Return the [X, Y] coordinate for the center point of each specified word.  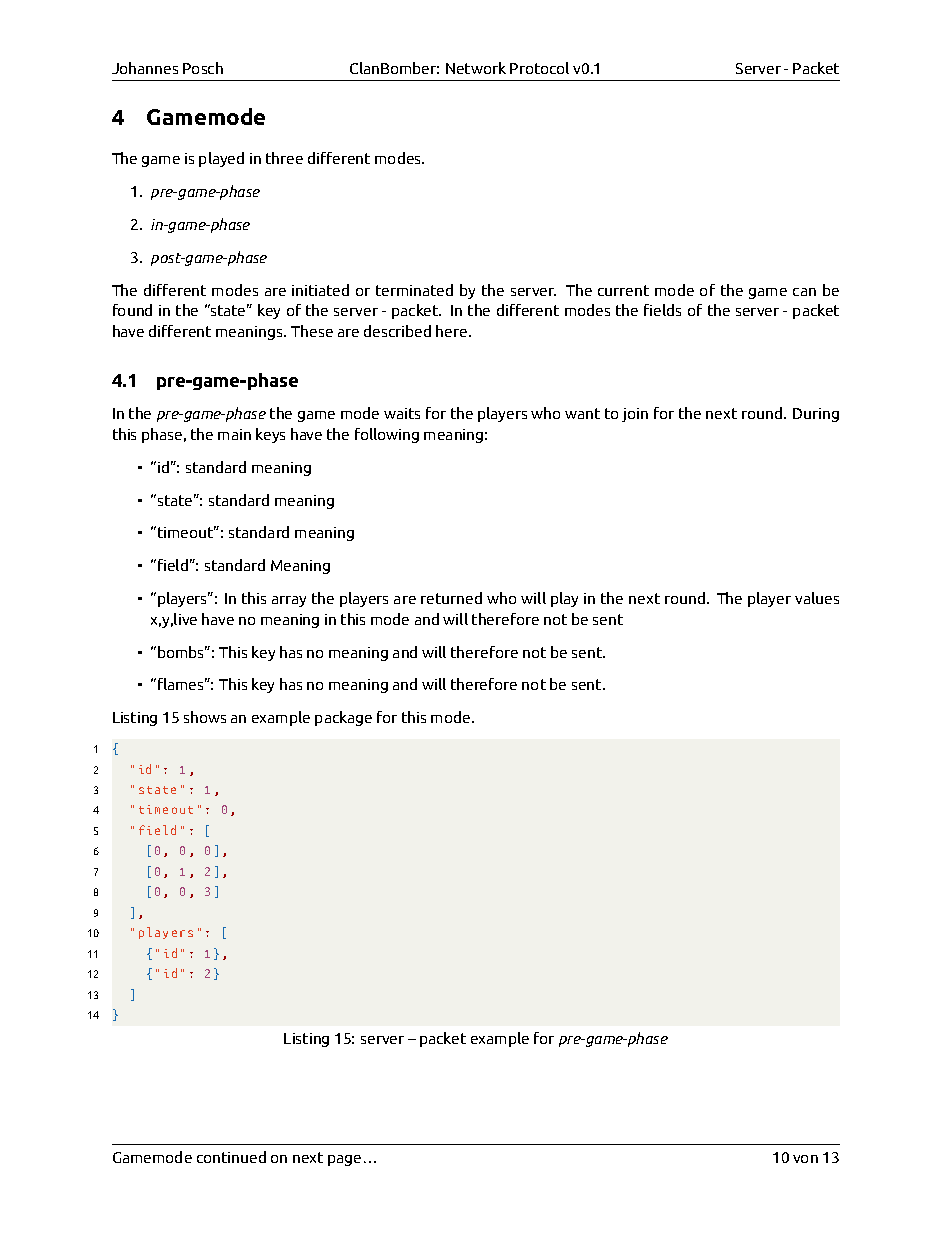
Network [476, 68]
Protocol [539, 68]
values [817, 598]
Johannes [145, 68]
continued [231, 1157]
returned [451, 598]
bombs [182, 652]
